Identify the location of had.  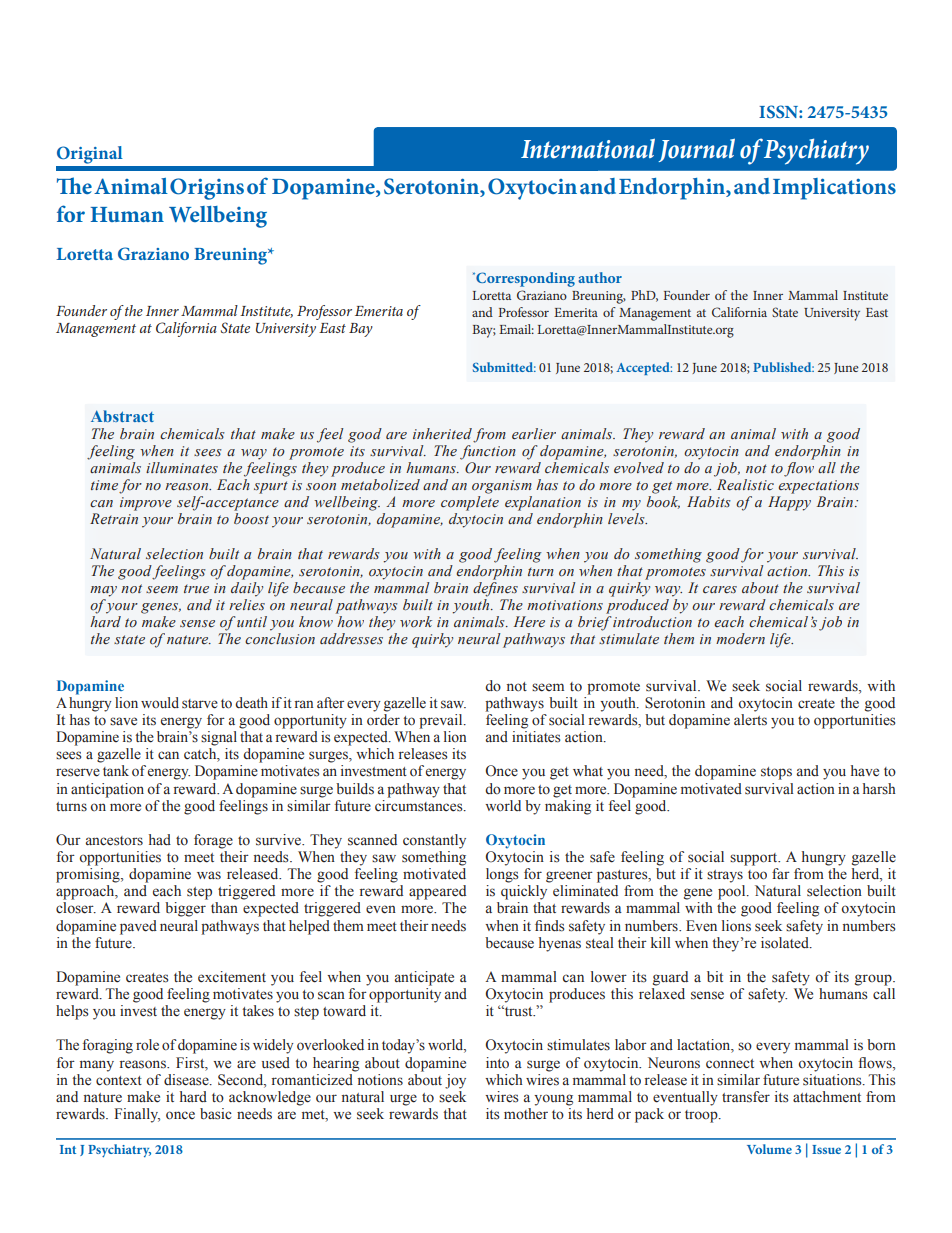
(160, 839).
